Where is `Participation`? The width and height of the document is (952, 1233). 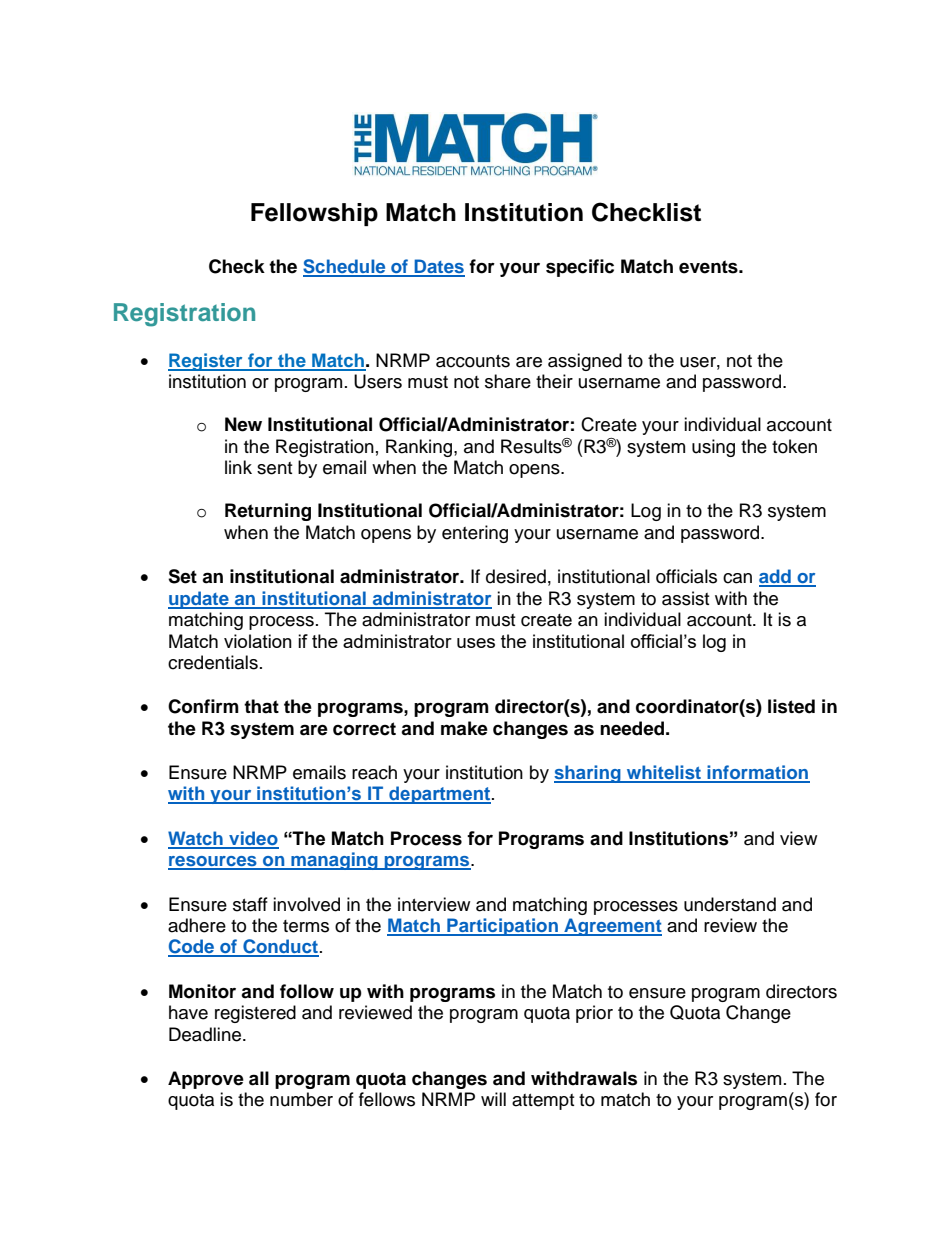 Participation is located at coordinates (502, 927).
